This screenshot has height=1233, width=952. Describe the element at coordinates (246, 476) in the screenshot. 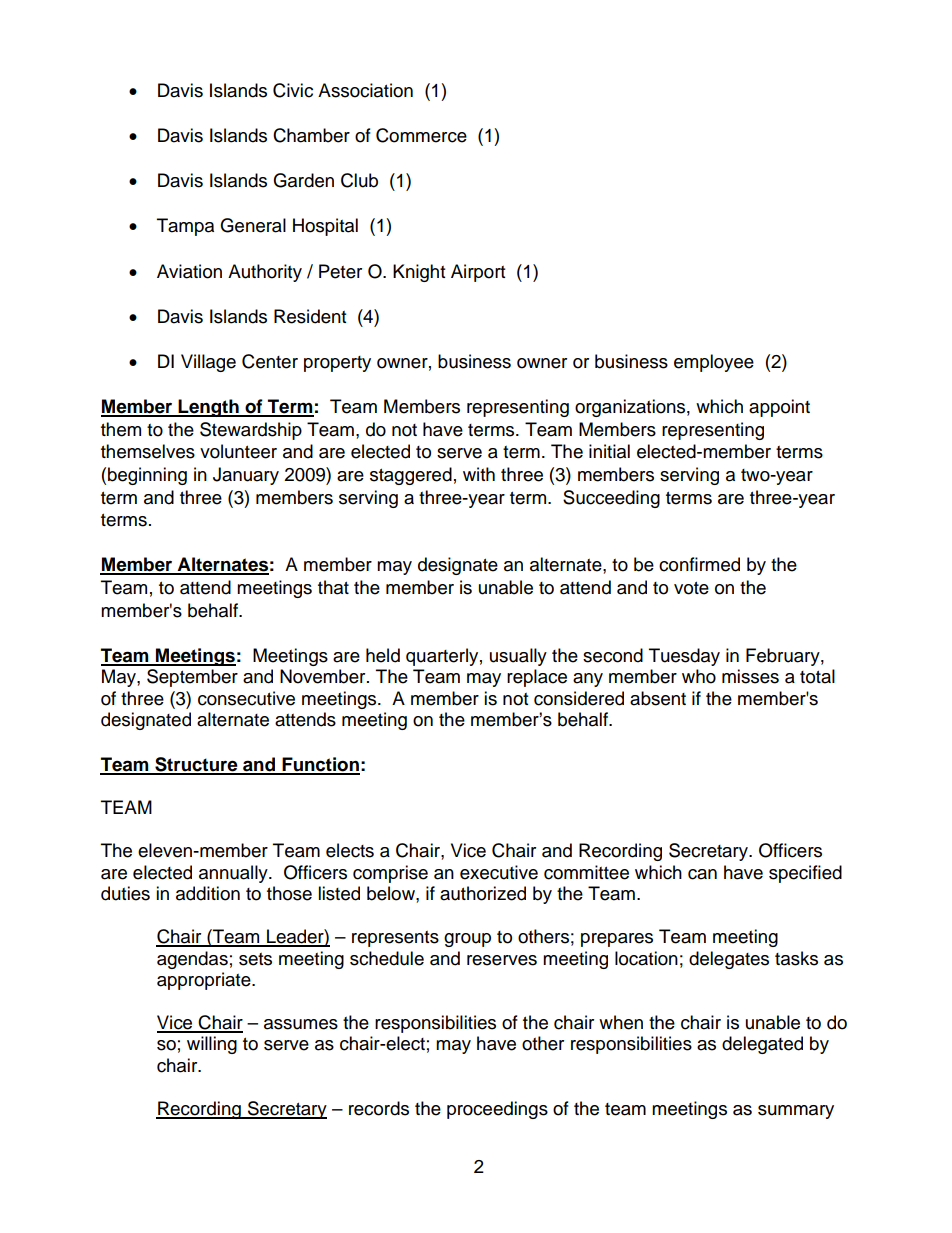

I see `January` at that location.
